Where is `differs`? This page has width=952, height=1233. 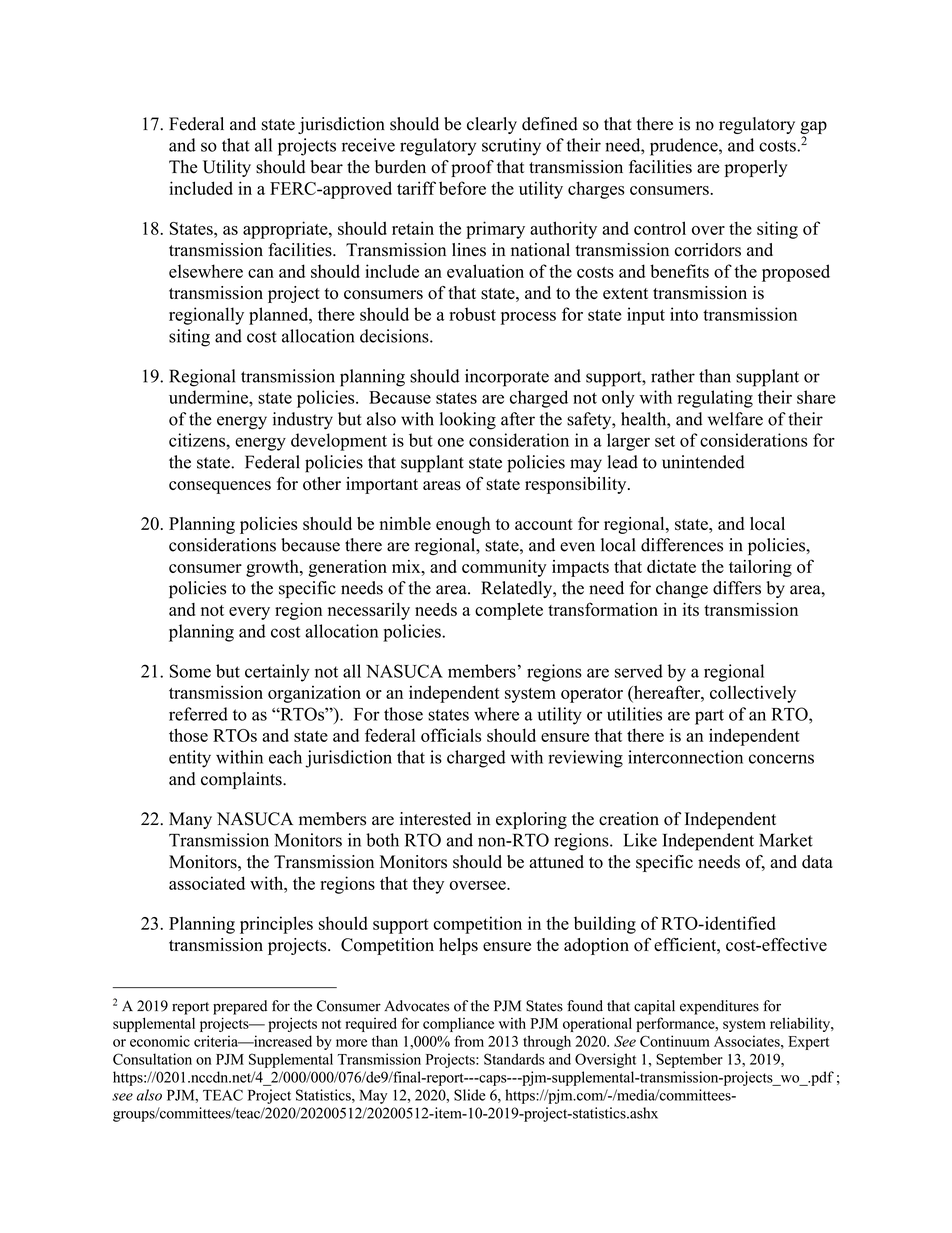
differs is located at coordinates (737, 588).
